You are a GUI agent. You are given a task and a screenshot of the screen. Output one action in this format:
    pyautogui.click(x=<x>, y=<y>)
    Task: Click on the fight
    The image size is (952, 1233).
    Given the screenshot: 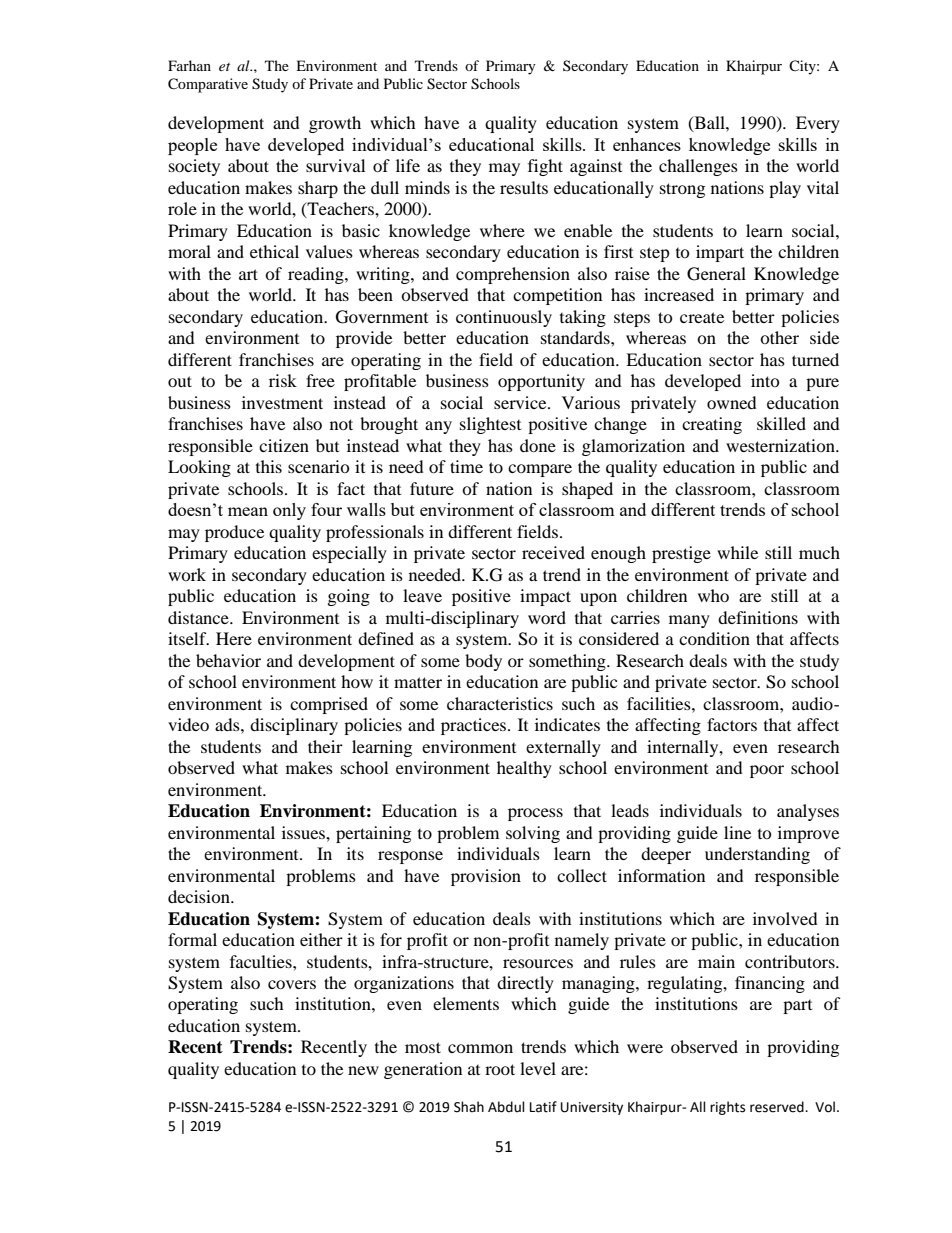 What is the action you would take?
    pyautogui.click(x=545, y=167)
